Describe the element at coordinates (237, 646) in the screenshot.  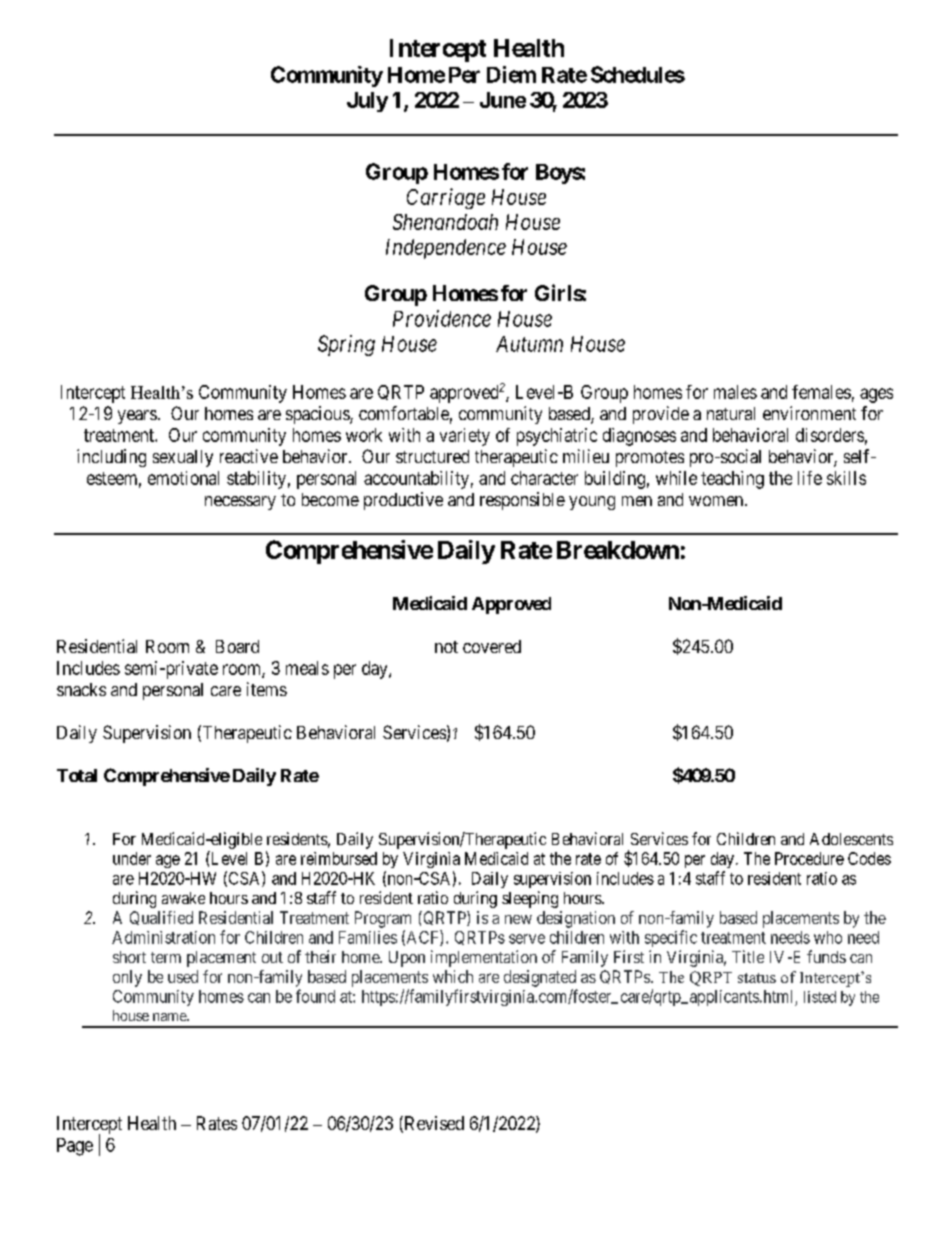
I see `Board` at that location.
